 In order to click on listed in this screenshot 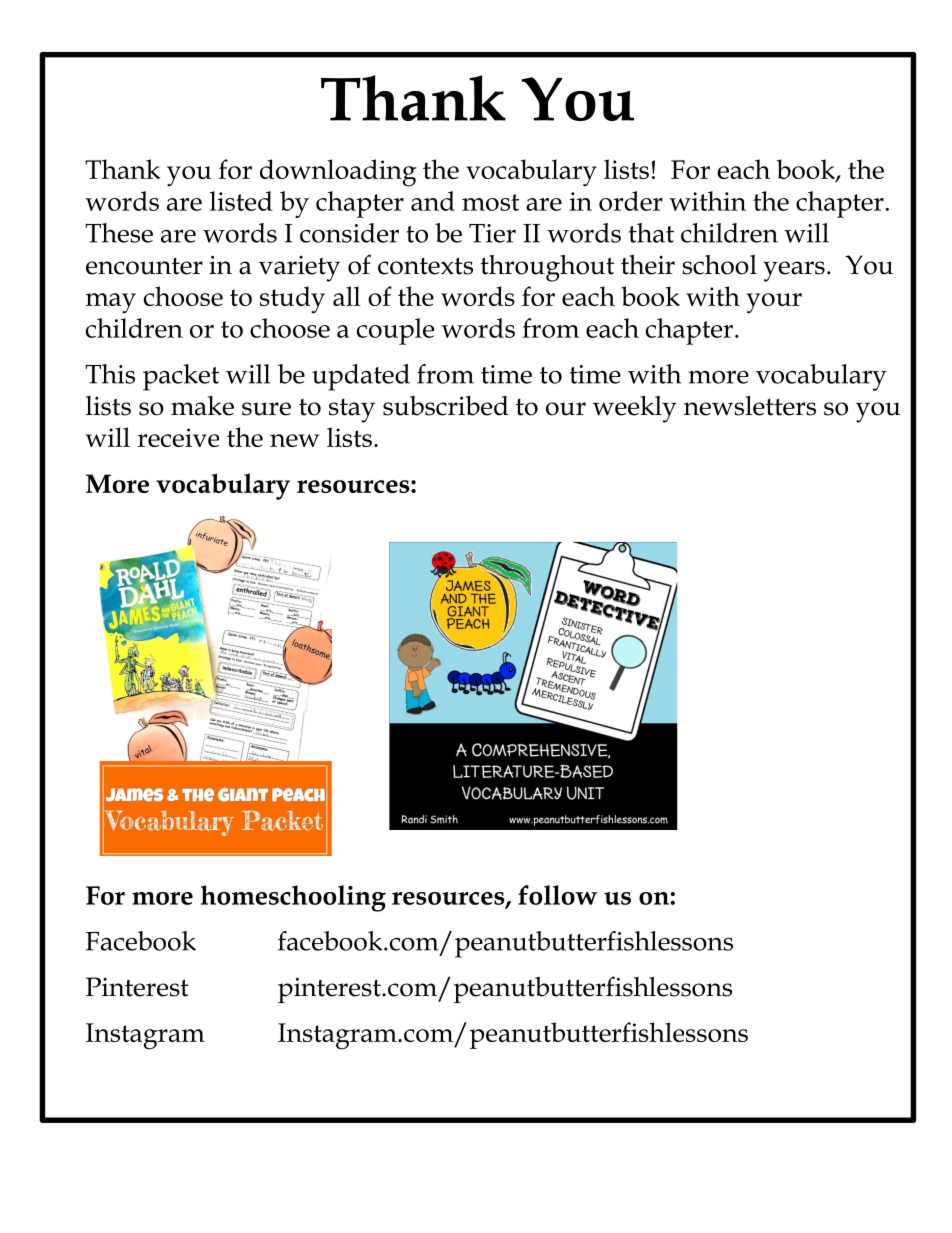, I will do `click(241, 201)`.
